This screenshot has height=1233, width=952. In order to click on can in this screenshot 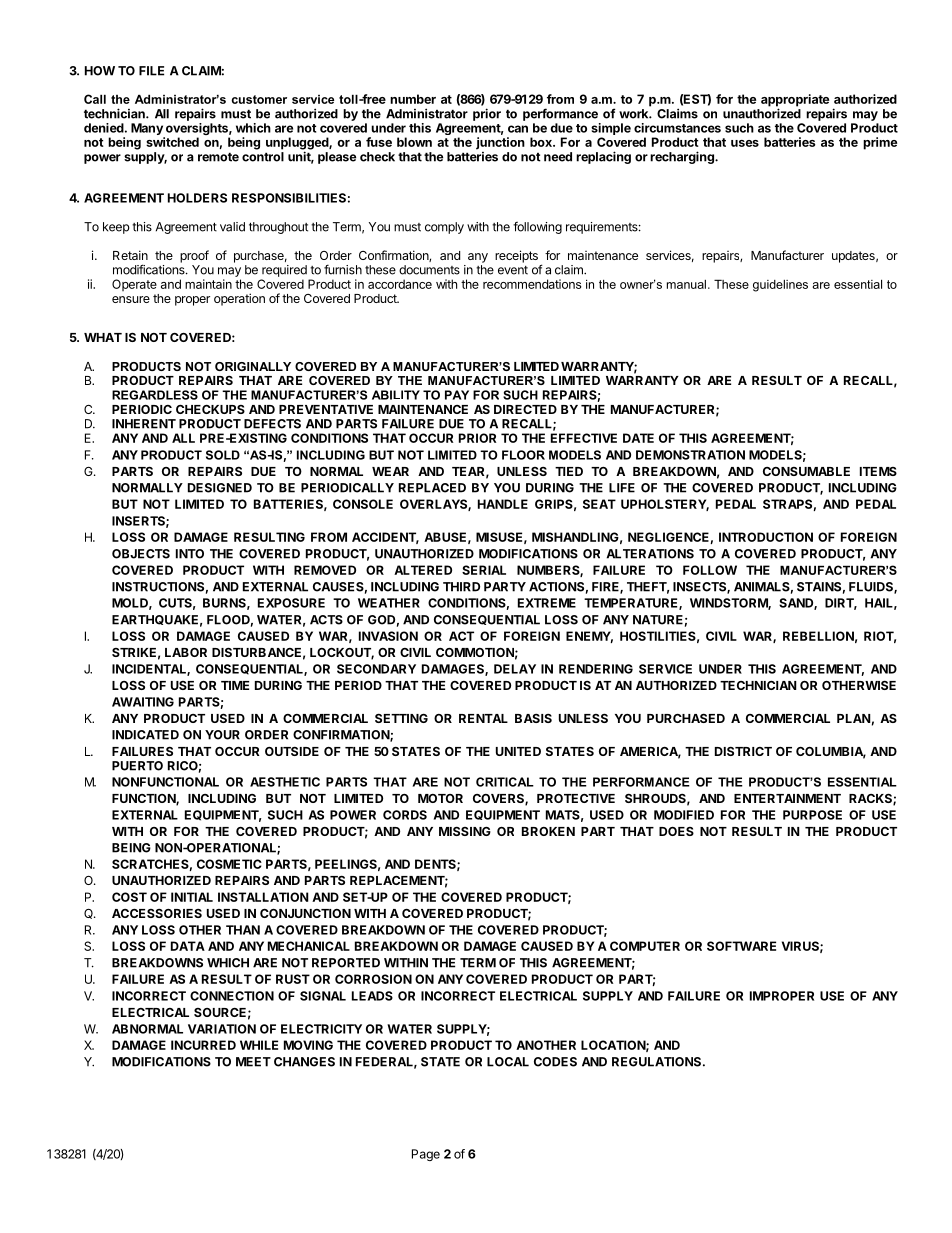, I will do `click(518, 129)`.
